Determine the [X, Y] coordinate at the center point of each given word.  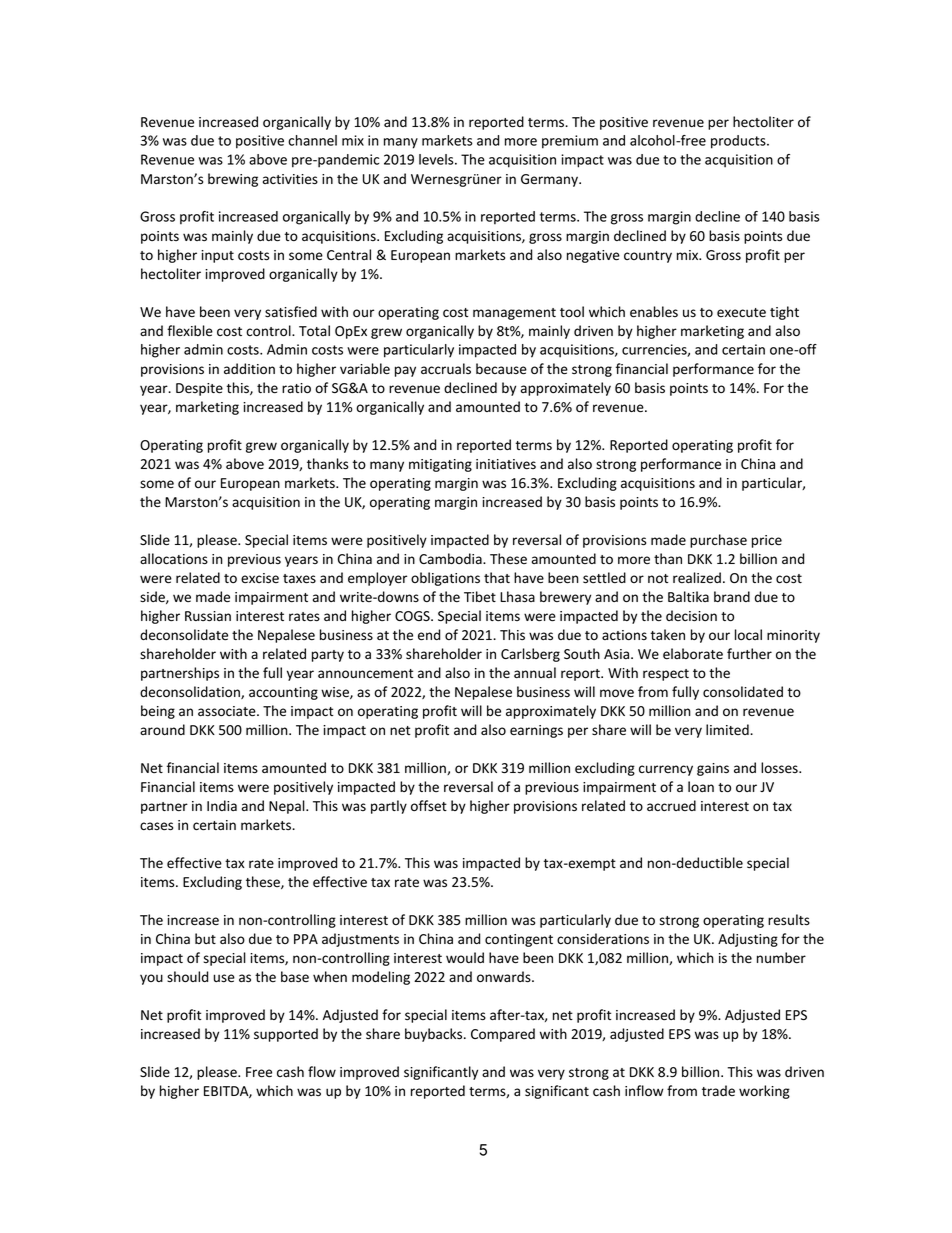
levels [437, 159]
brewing [233, 180]
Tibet [480, 597]
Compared [503, 1035]
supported [286, 1035]
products [739, 142]
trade [718, 1090]
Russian [208, 616]
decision [691, 616]
